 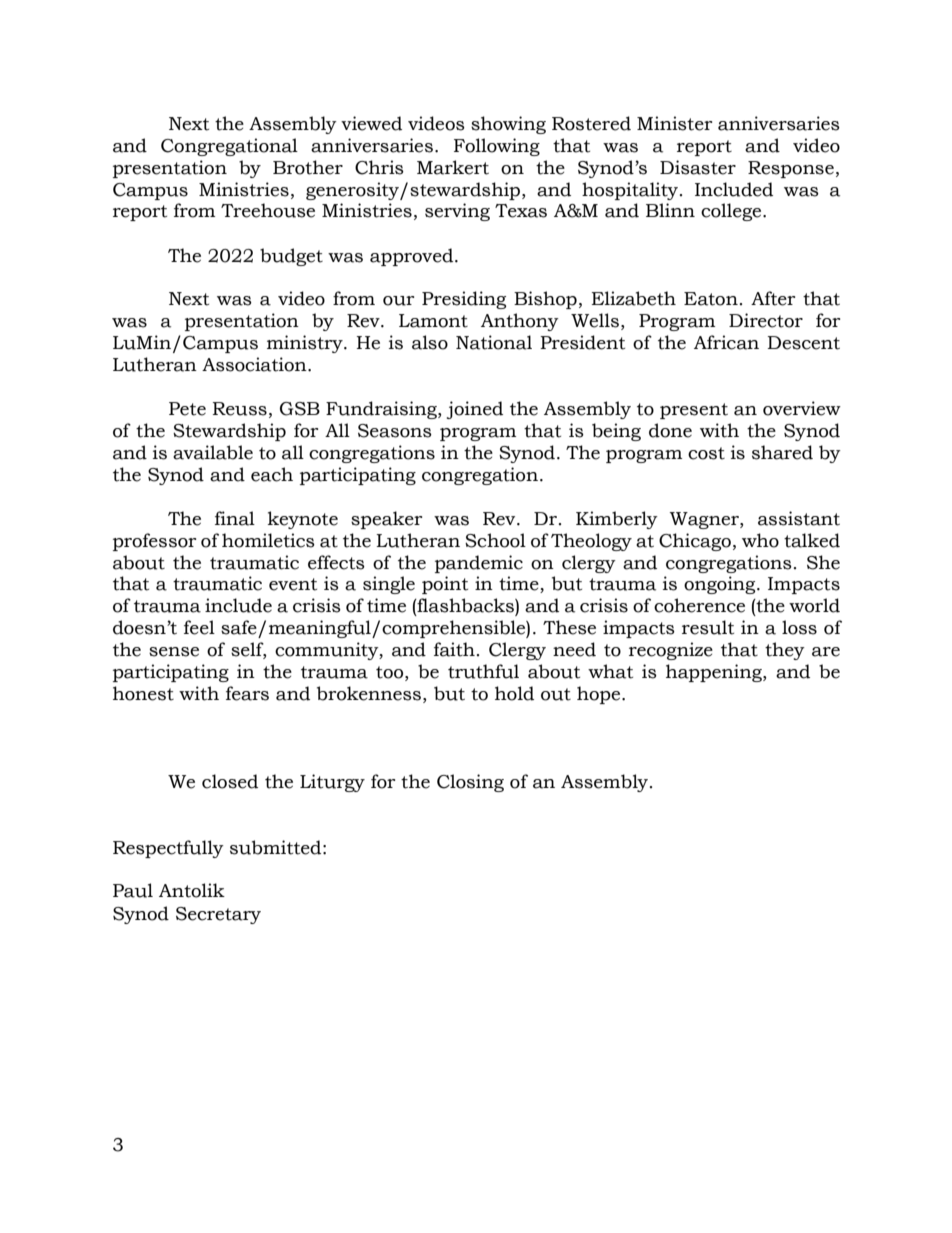 I want to click on available, so click(x=213, y=452).
